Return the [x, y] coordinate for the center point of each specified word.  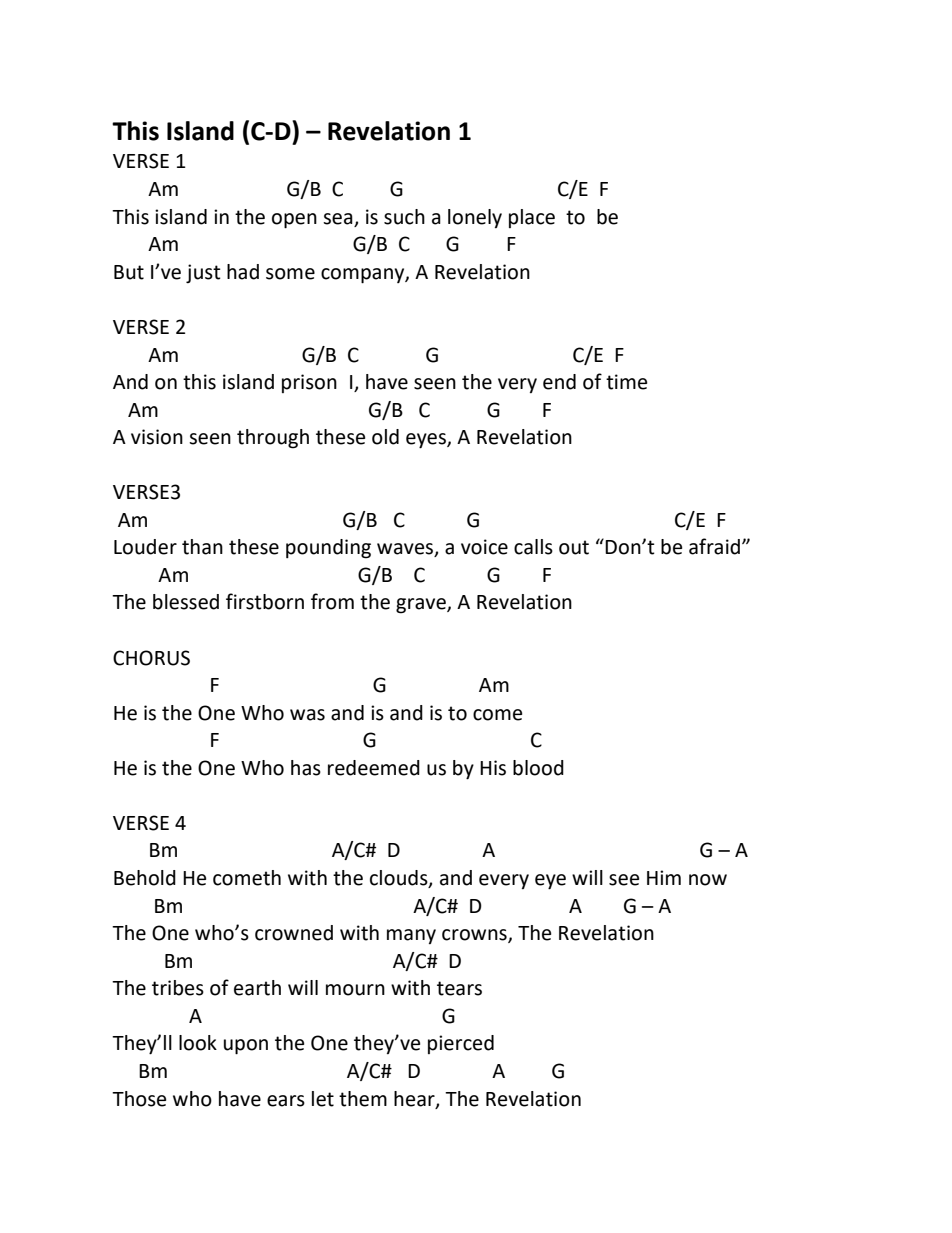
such [404, 217]
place [532, 218]
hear [415, 1099]
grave [422, 606]
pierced [461, 1044]
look [198, 1043]
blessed [186, 602]
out [574, 547]
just [203, 273]
